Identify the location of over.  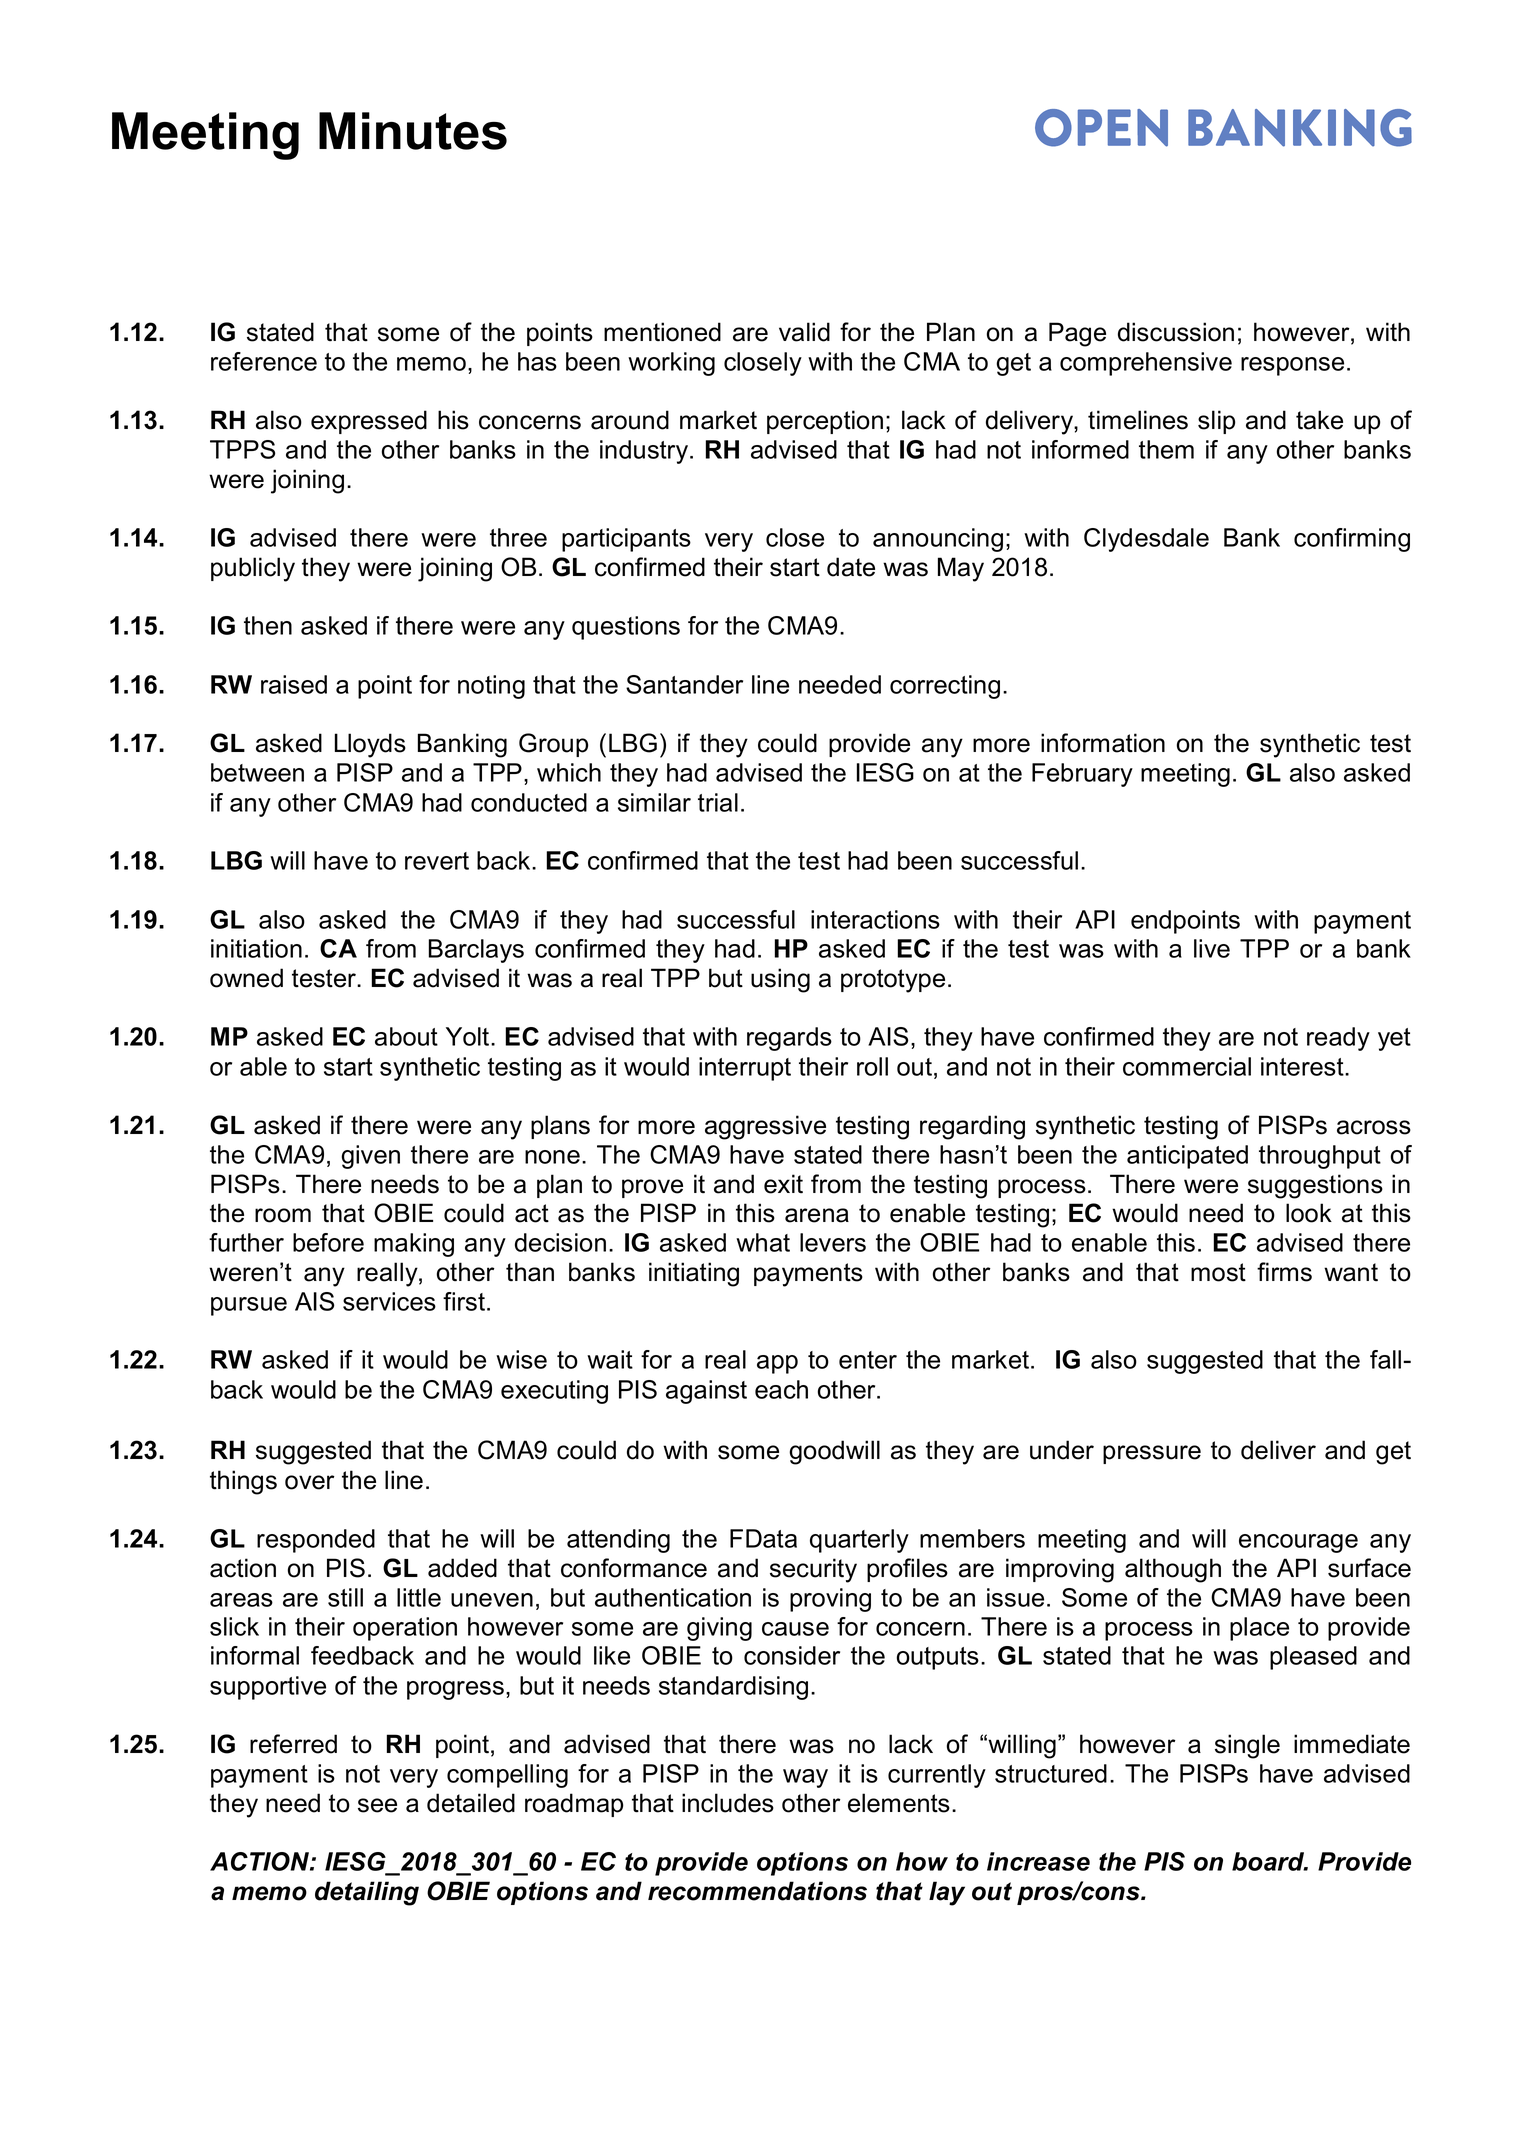
(310, 1482).
